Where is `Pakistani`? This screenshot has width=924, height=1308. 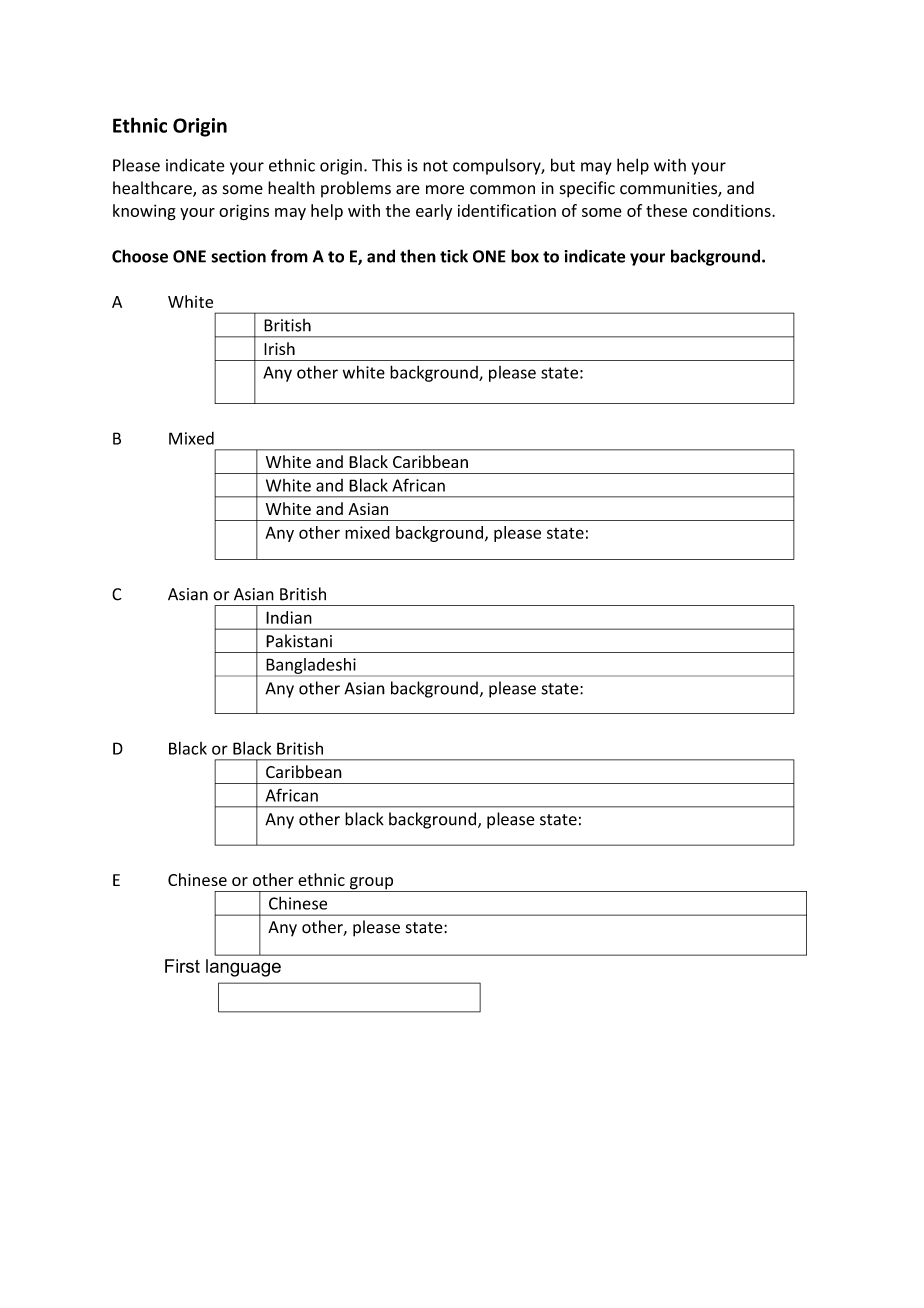
Pakistani is located at coordinates (299, 641).
